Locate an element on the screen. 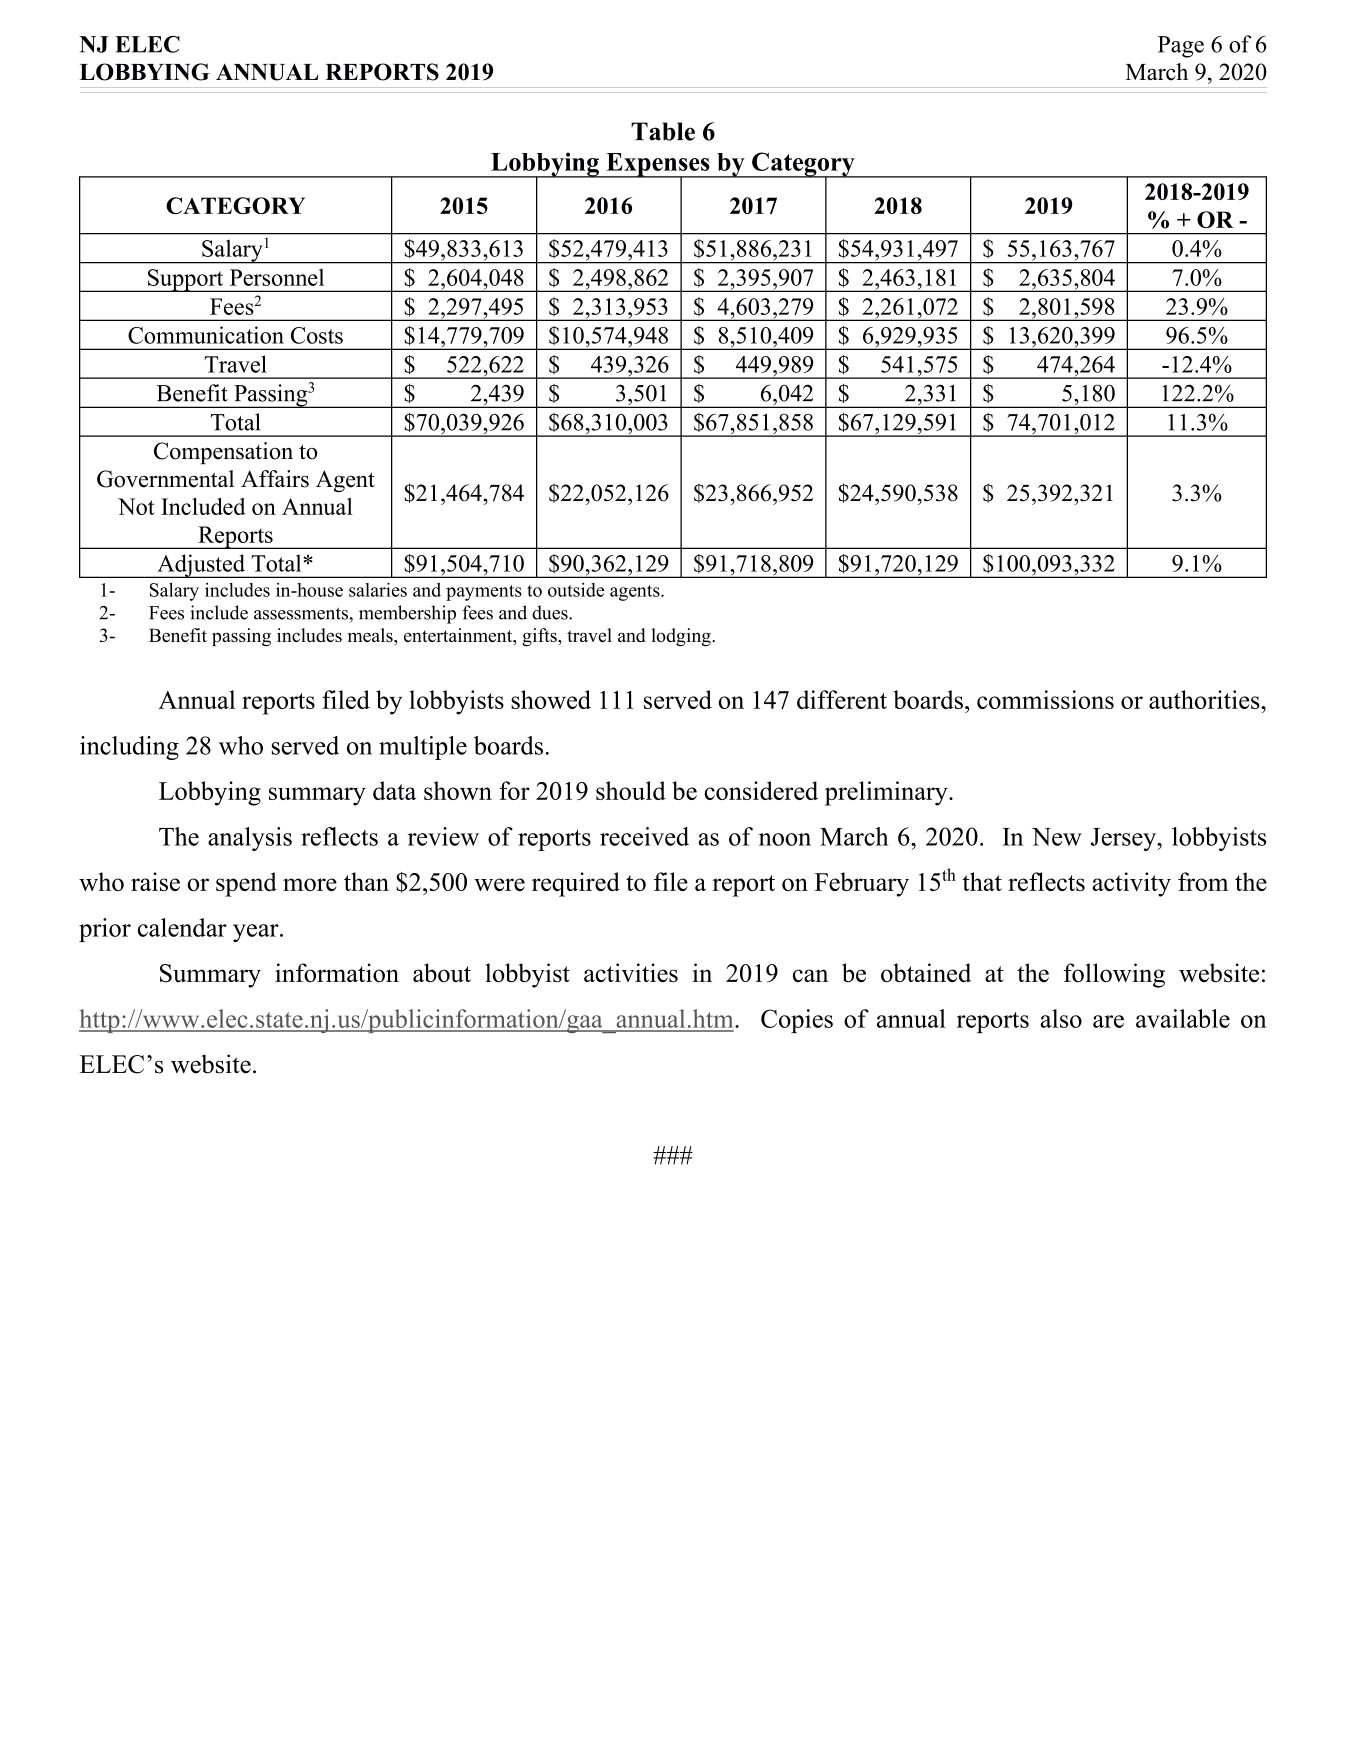  including is located at coordinates (129, 748).
